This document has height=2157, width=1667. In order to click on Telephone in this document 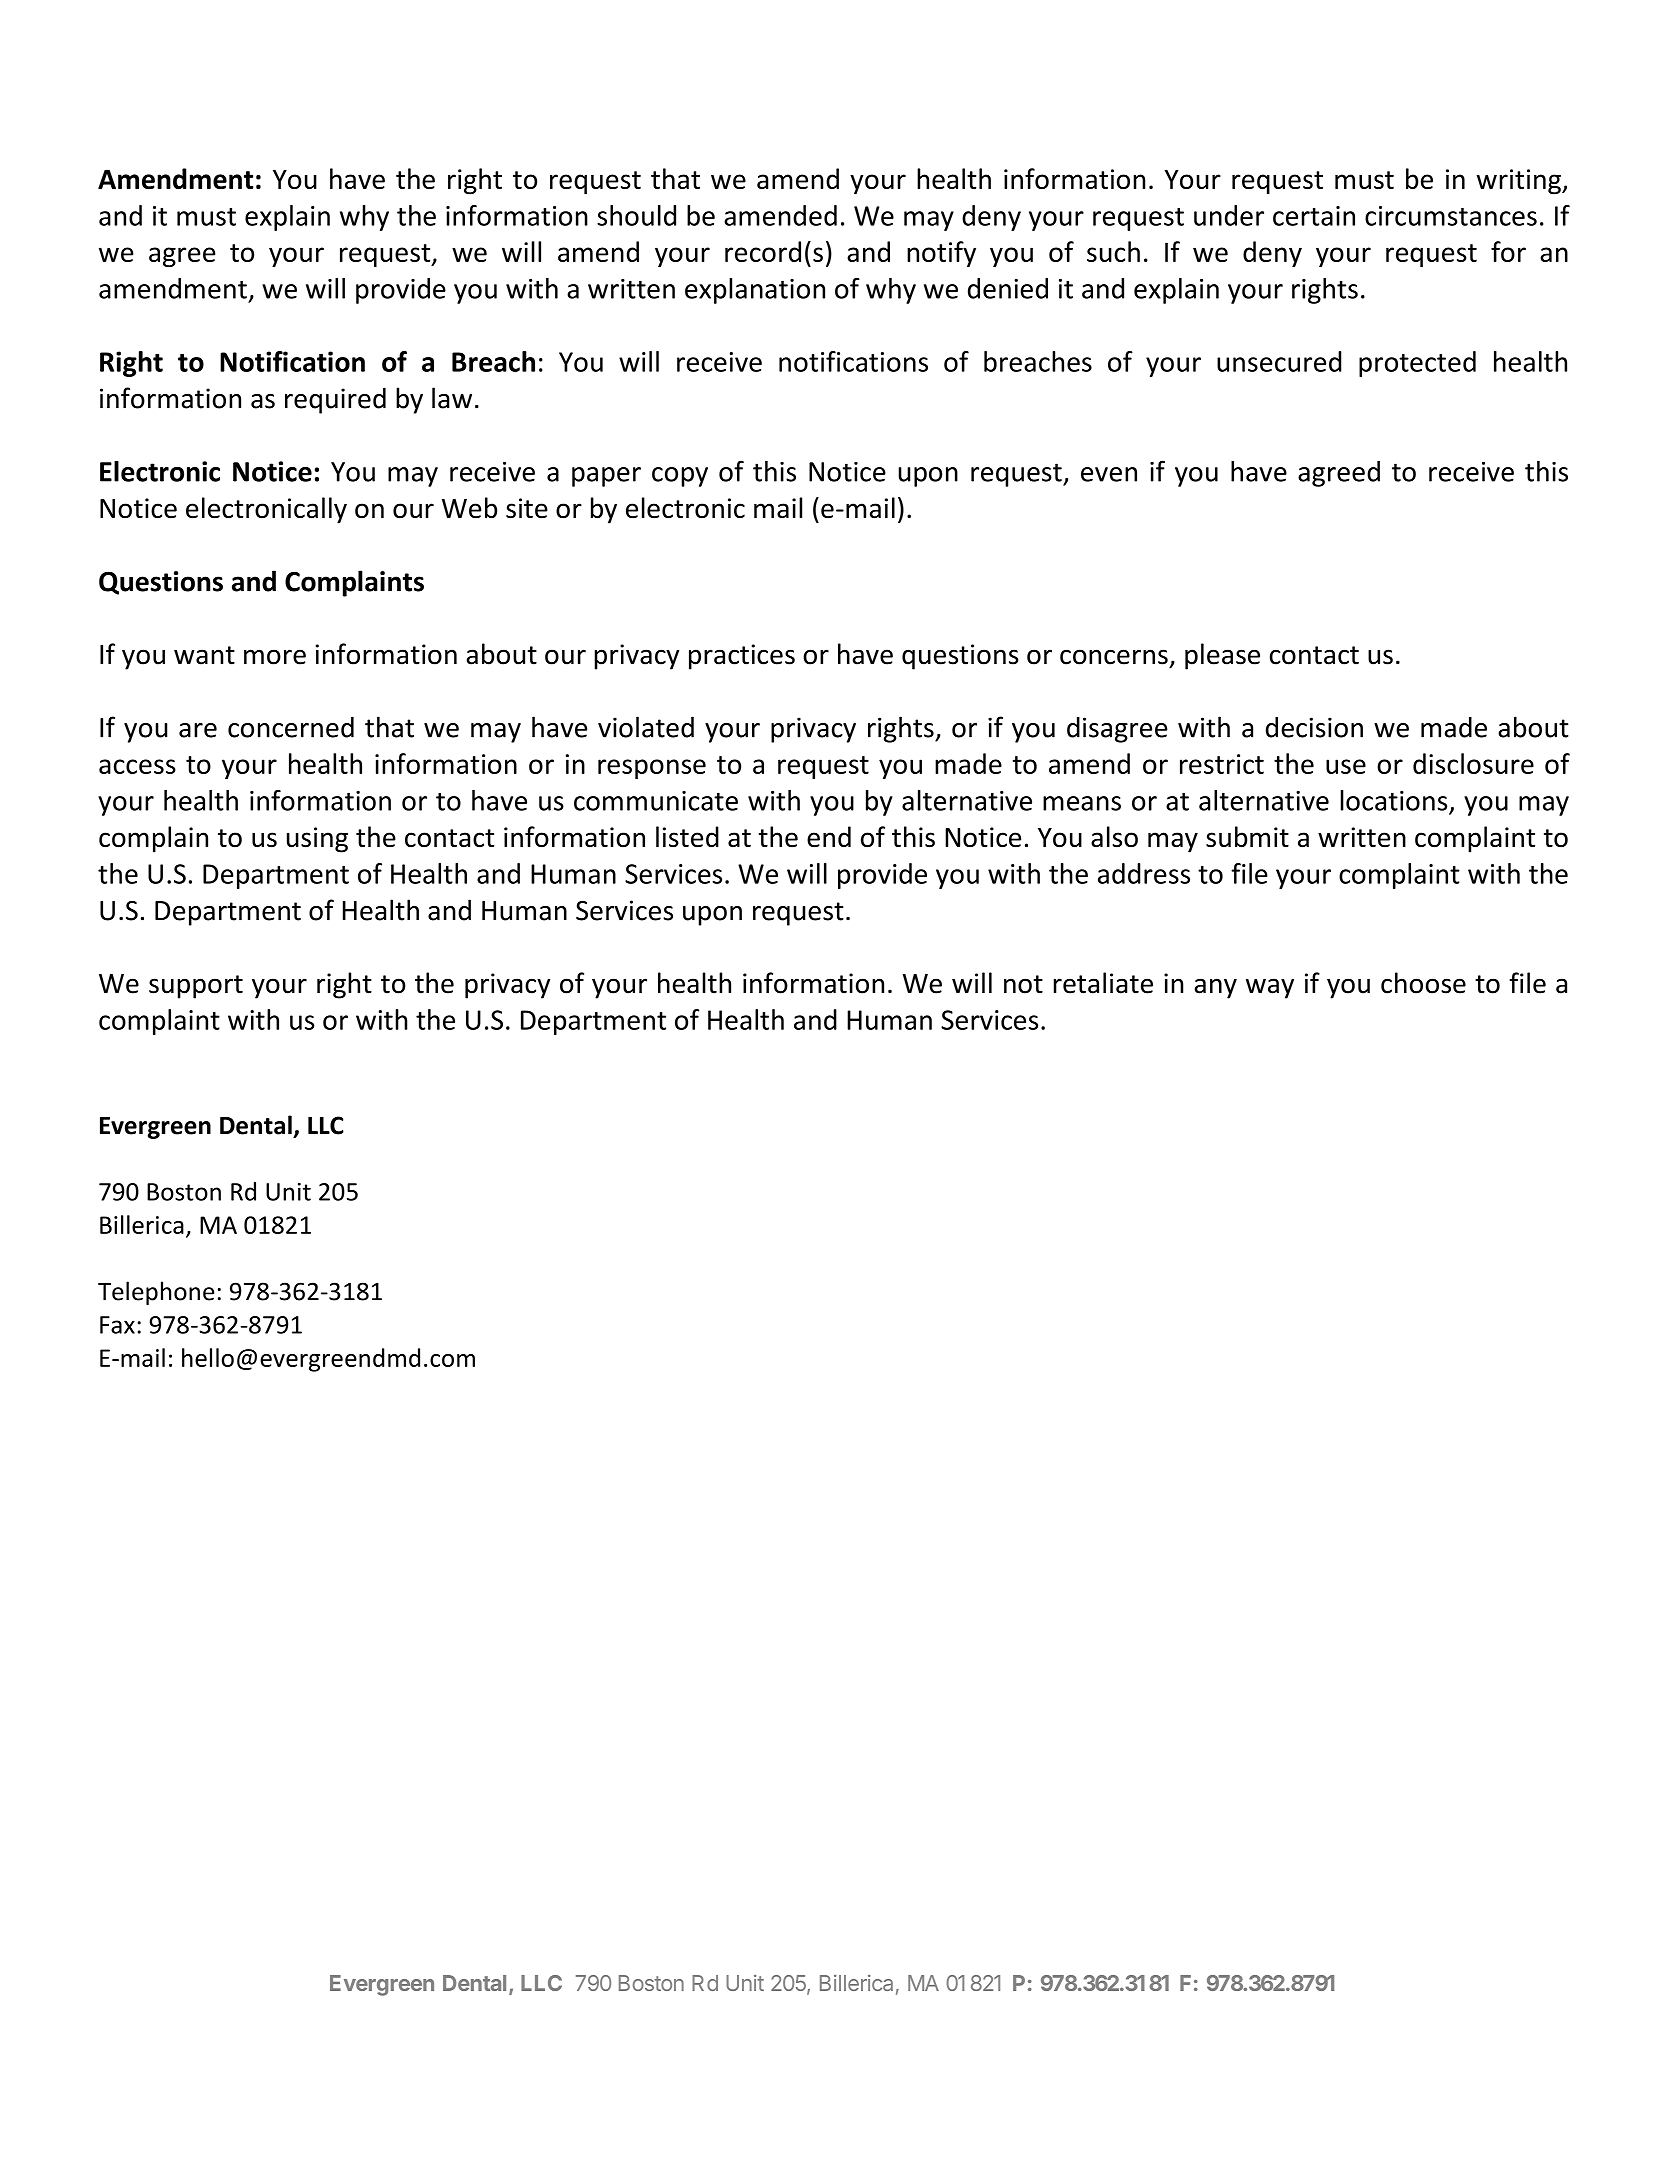, I will do `click(156, 1293)`.
